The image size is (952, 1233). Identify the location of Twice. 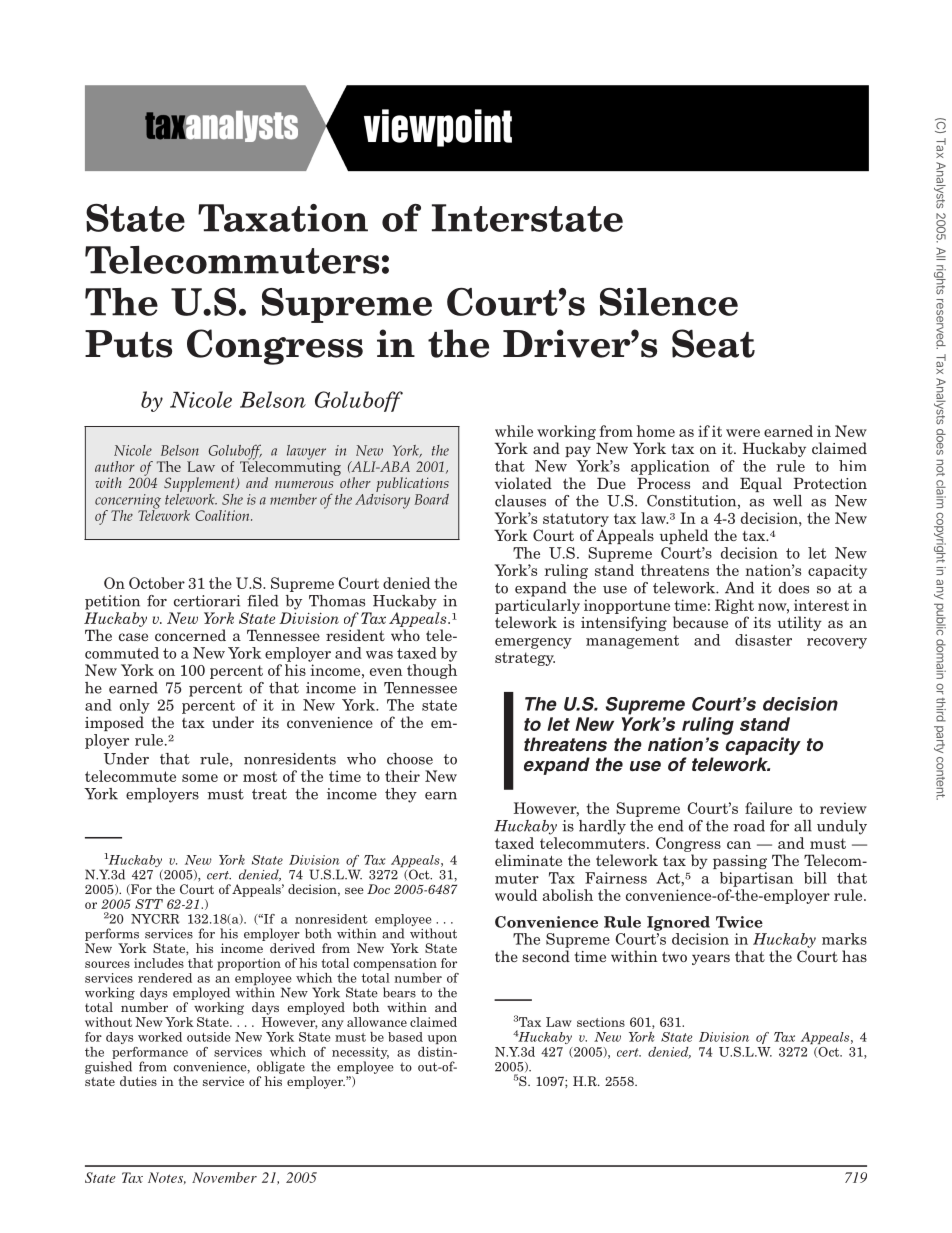
(739, 922).
